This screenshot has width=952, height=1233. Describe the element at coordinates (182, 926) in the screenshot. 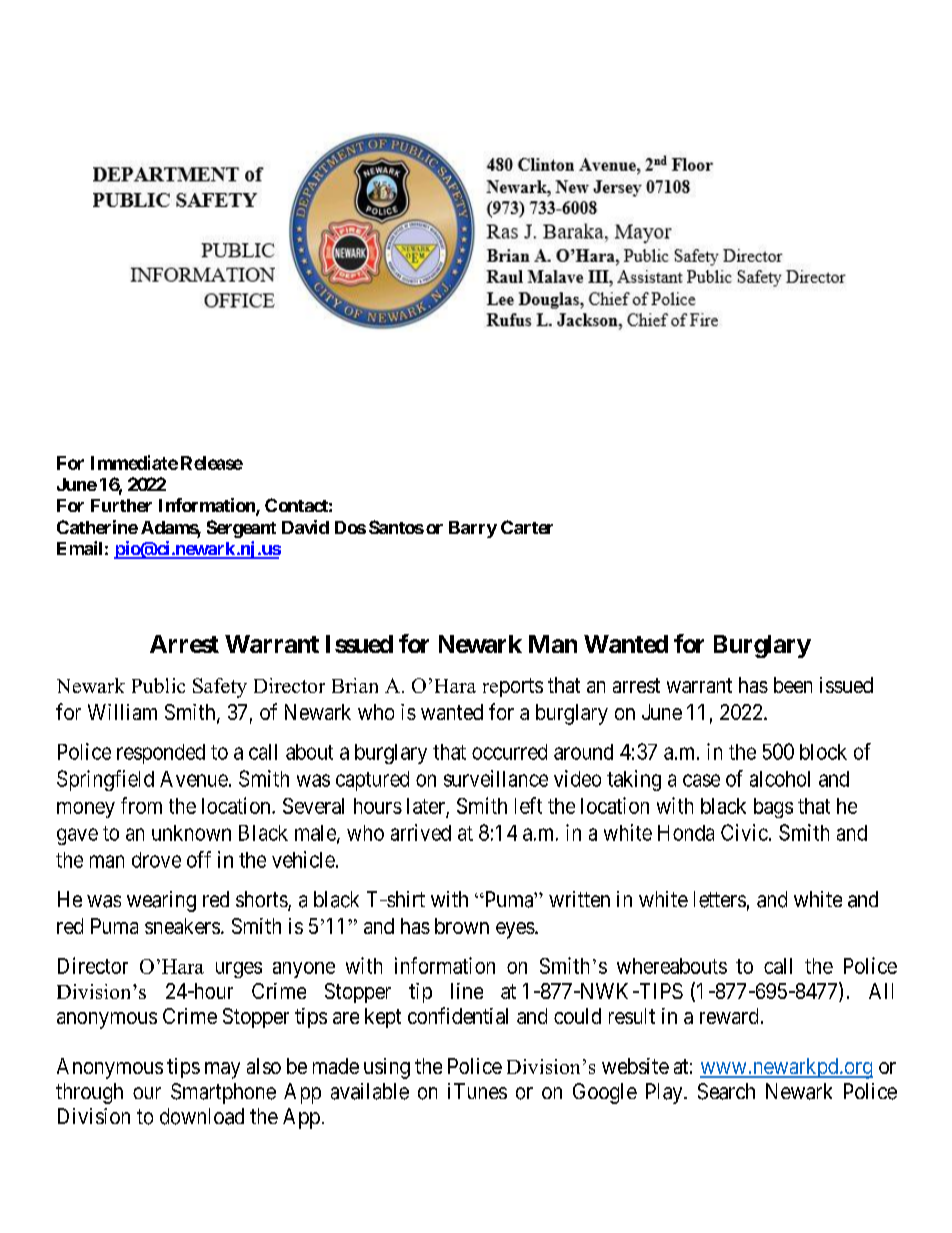

I see `sneakers` at that location.
